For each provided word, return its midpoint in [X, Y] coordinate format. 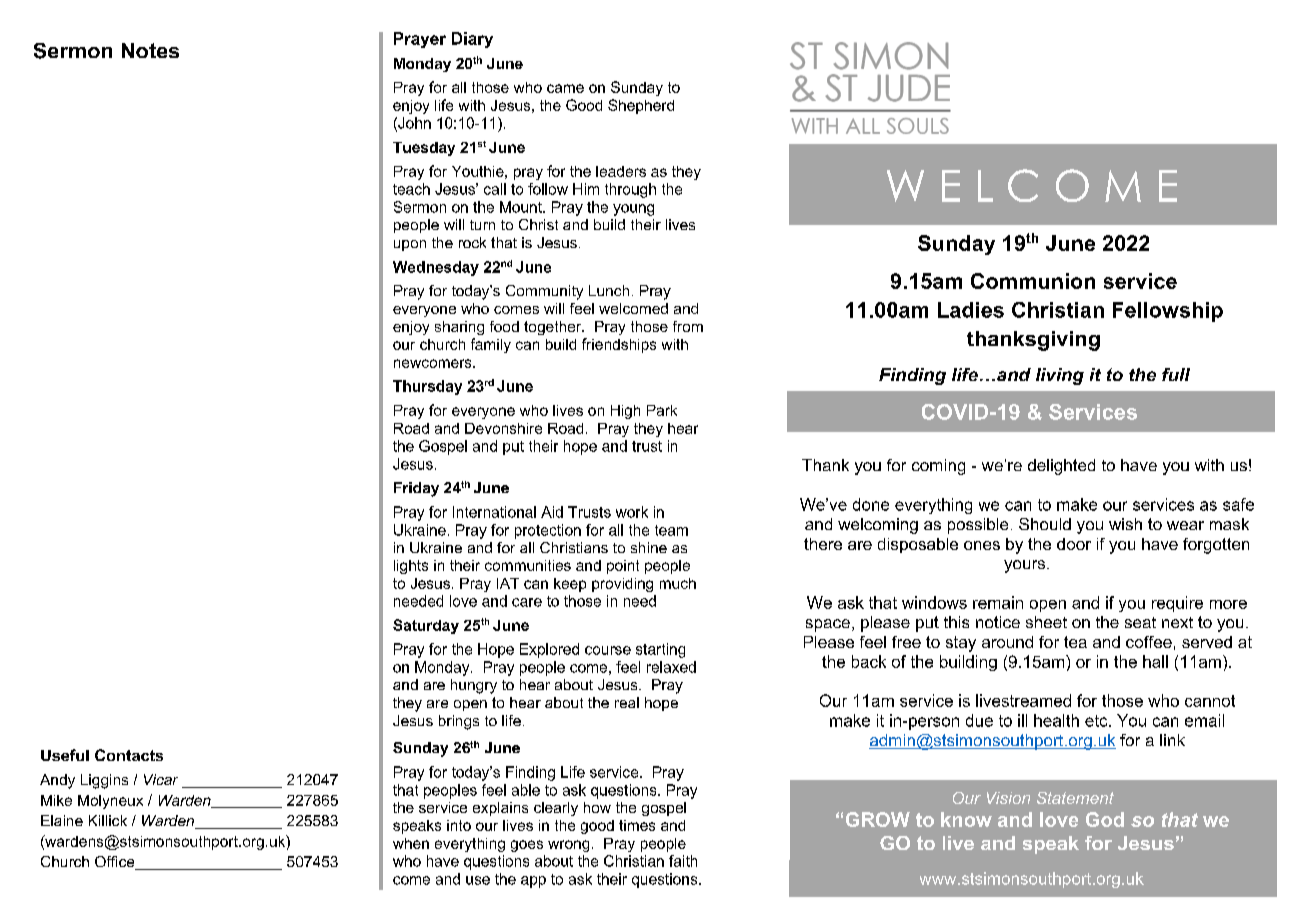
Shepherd [641, 106]
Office [116, 863]
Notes [150, 50]
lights [411, 567]
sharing [459, 328]
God [1105, 819]
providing [622, 585]
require [1177, 604]
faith [683, 861]
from [688, 326]
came [565, 88]
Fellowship [1168, 312]
